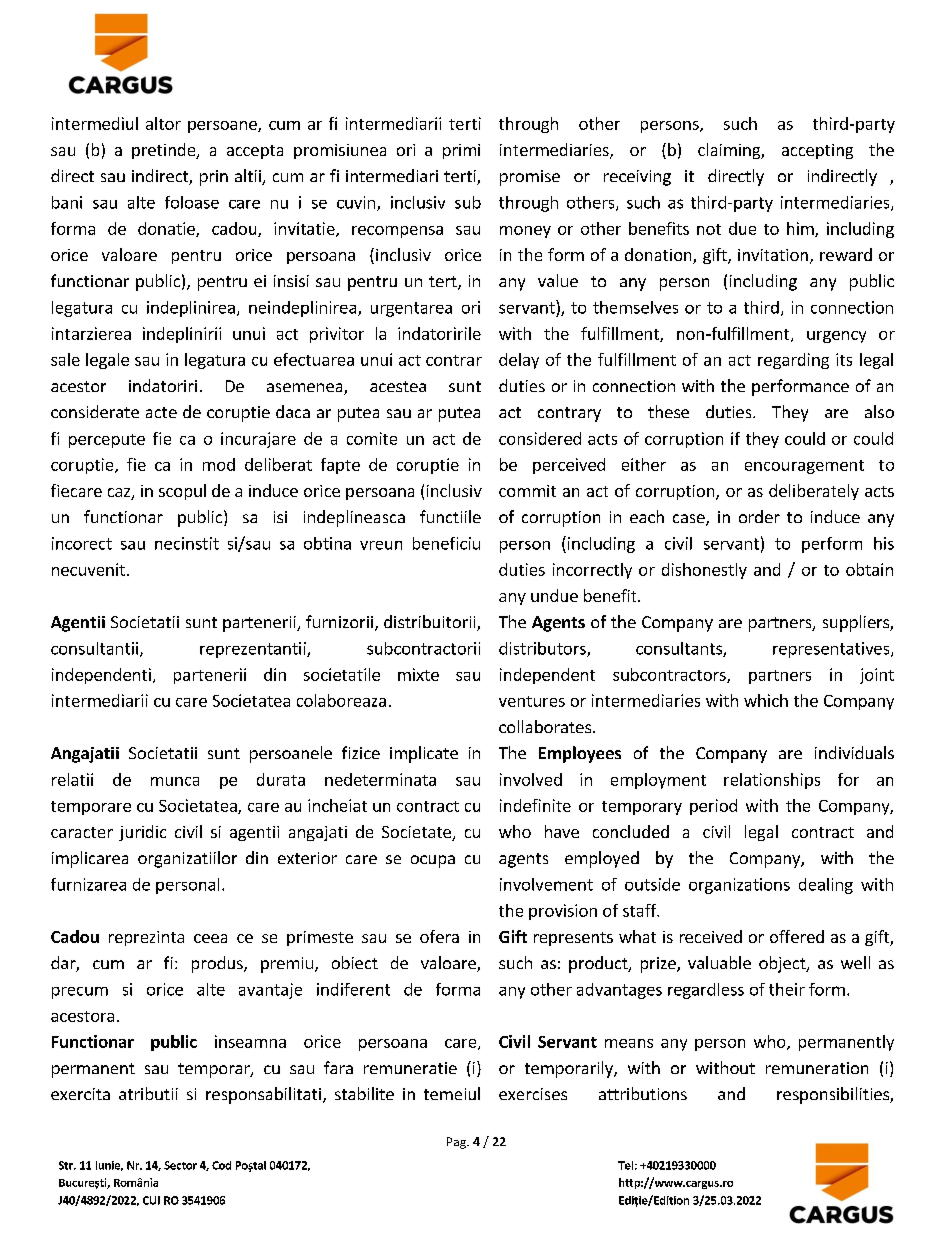 The width and height of the screenshot is (952, 1233). What do you see at coordinates (540, 438) in the screenshot?
I see `considered` at bounding box center [540, 438].
